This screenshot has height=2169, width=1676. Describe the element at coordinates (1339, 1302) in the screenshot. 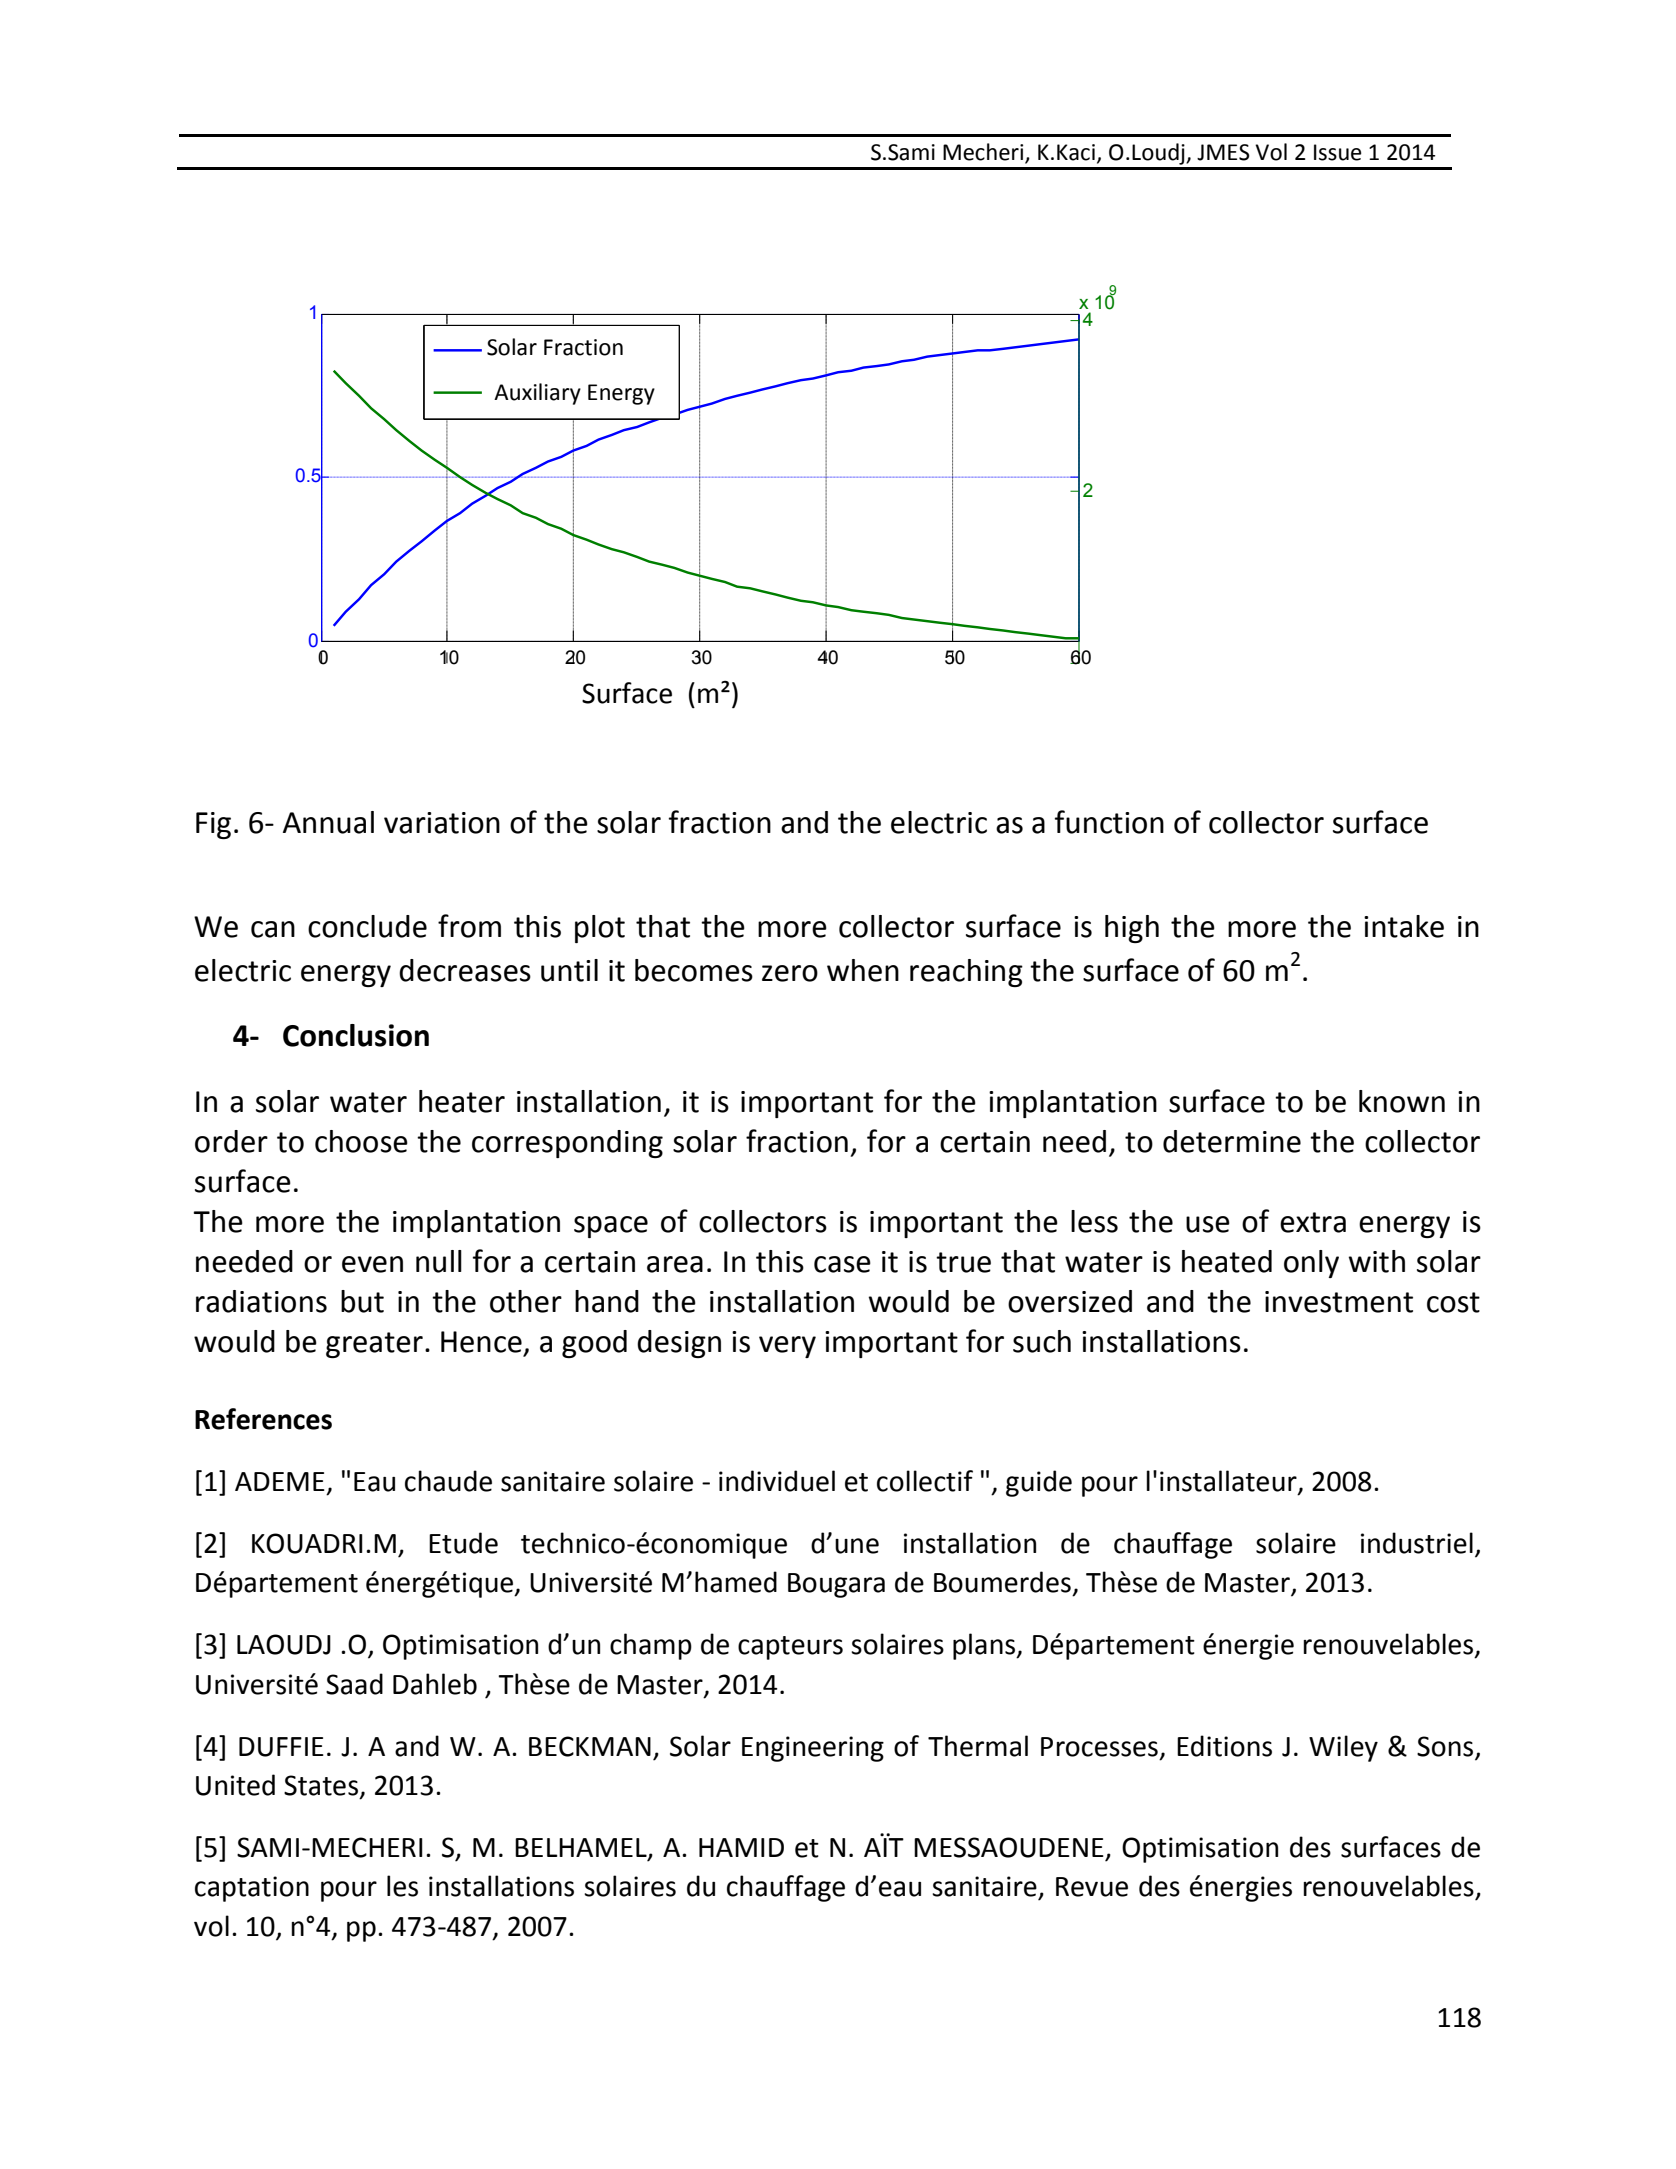

I see `investment` at that location.
